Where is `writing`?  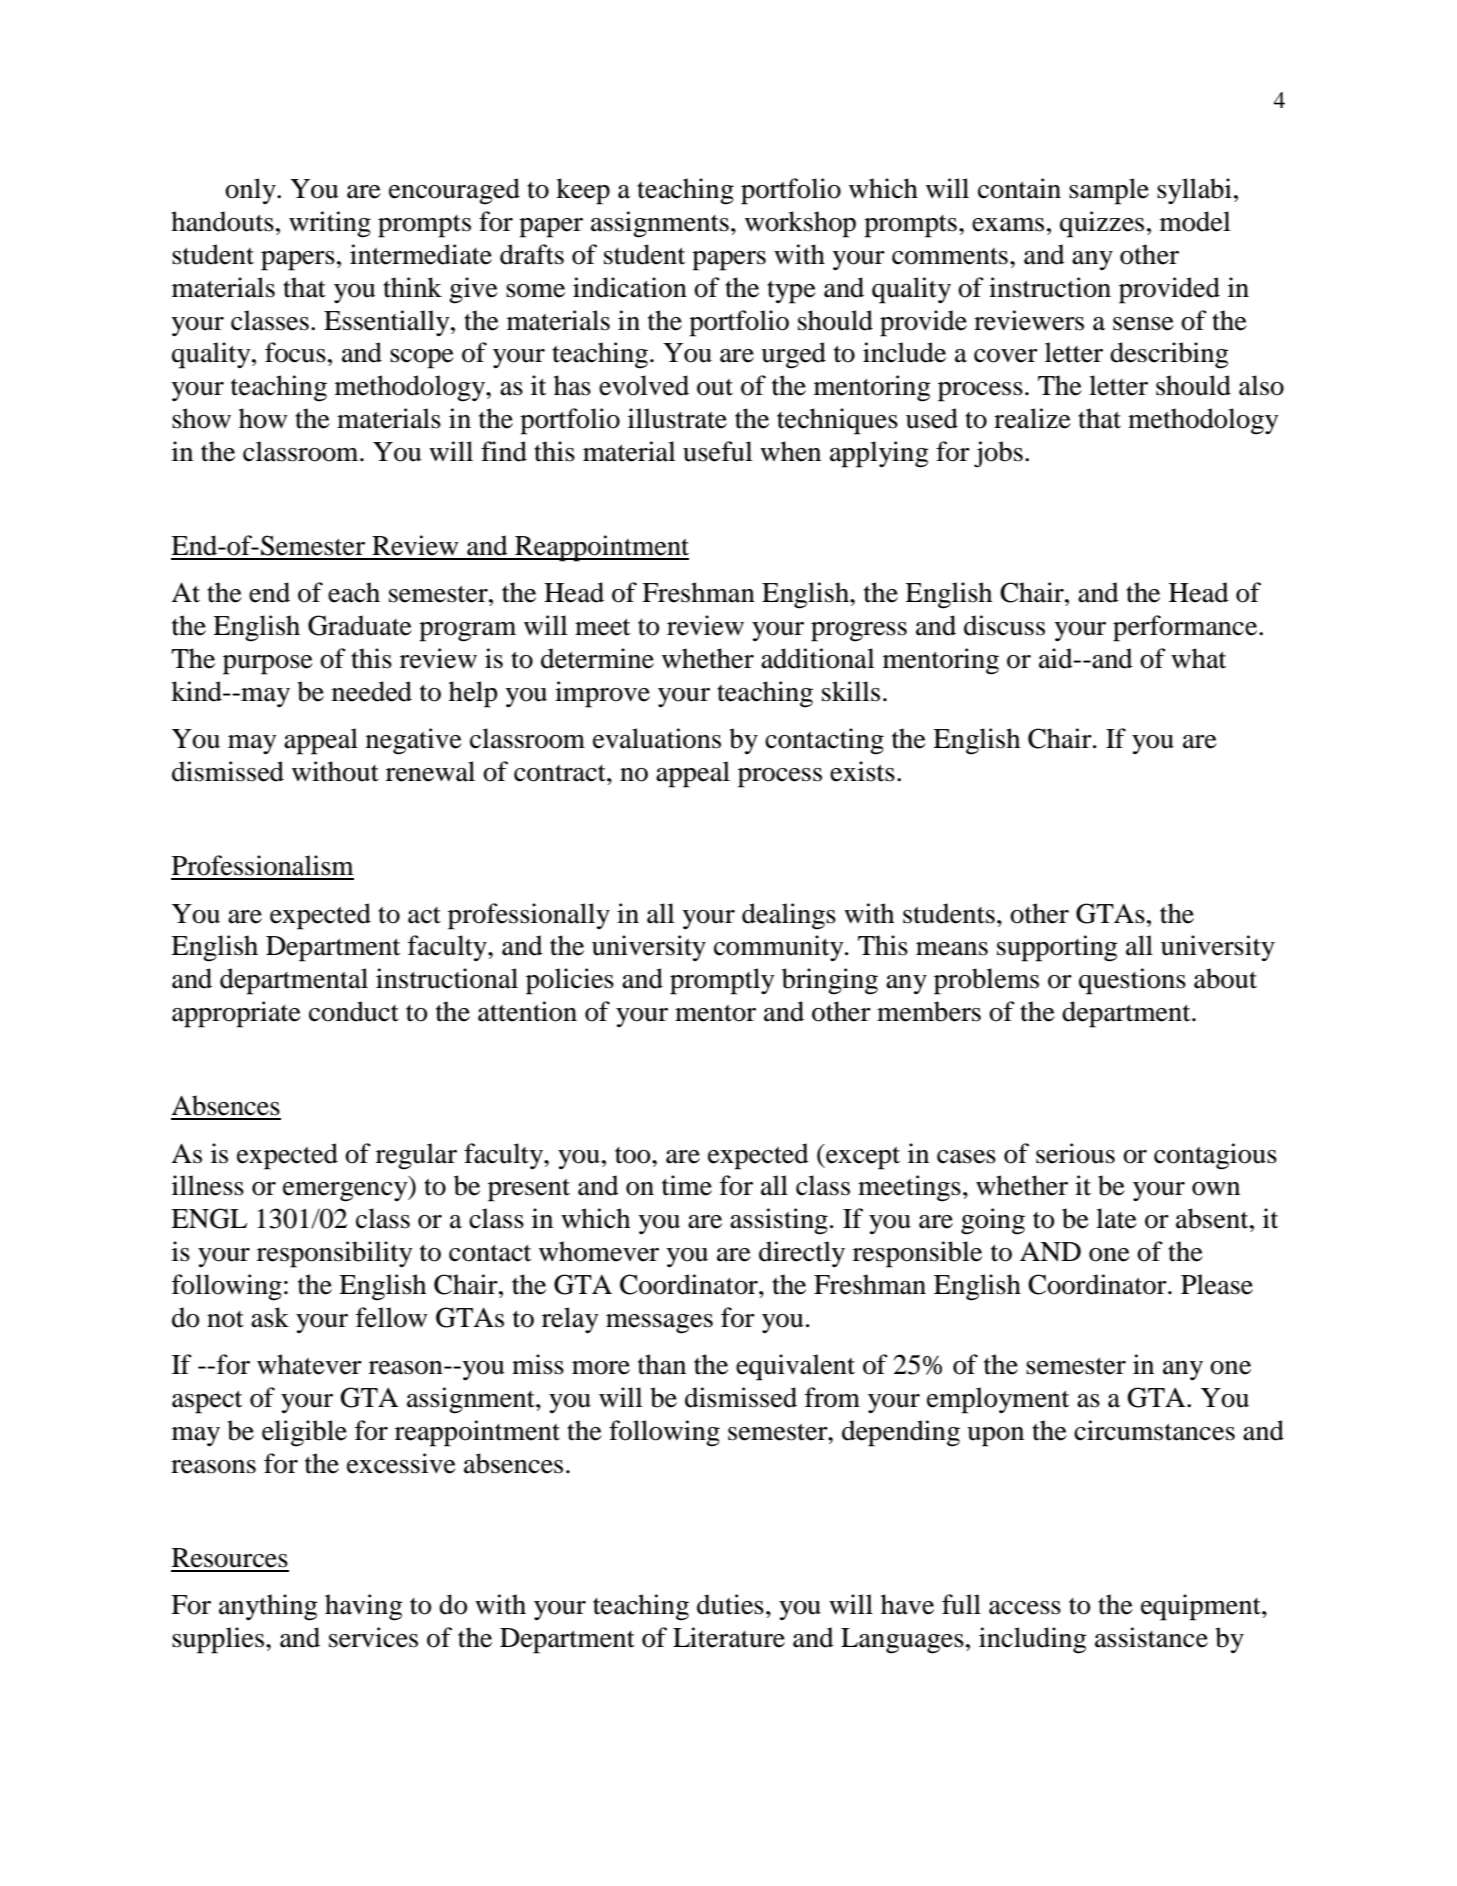 writing is located at coordinates (330, 224).
